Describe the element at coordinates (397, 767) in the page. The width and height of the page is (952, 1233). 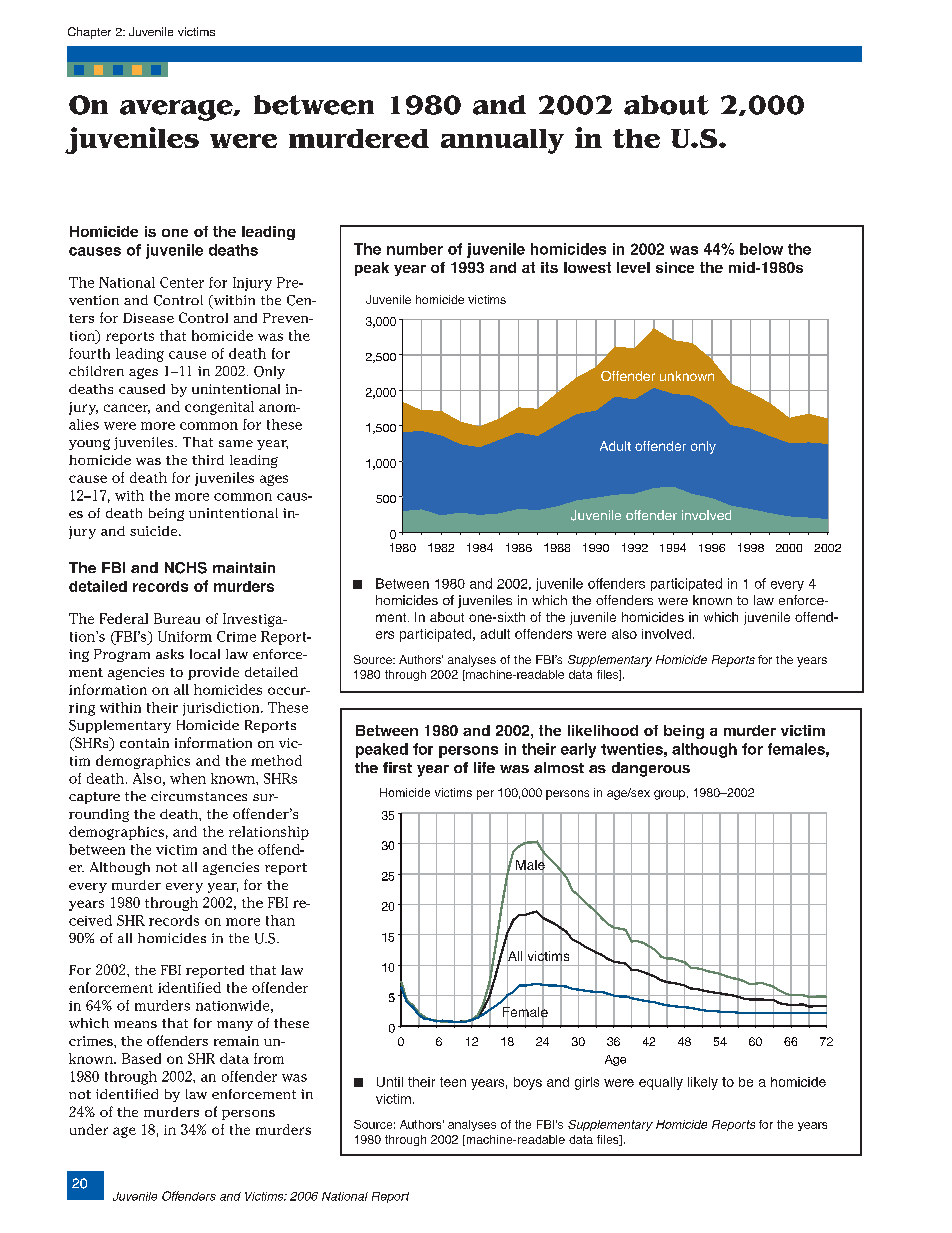
I see `first` at that location.
